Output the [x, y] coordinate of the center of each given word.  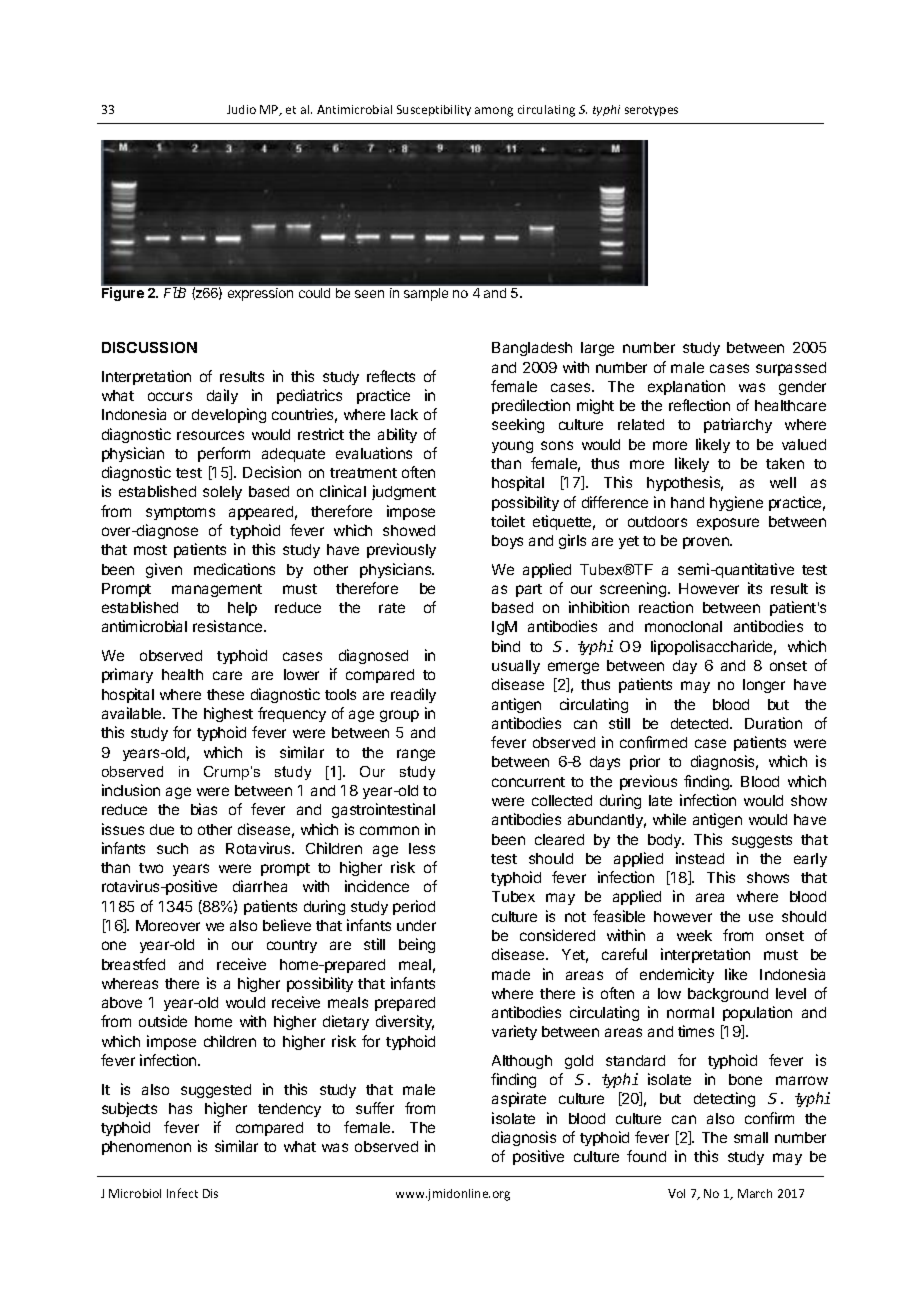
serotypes [651, 111]
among [494, 112]
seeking [518, 425]
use [761, 917]
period [414, 907]
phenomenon [146, 1148]
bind [506, 646]
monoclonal [683, 626]
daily [222, 396]
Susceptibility [434, 110]
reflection [699, 405]
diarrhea [260, 886]
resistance [229, 626]
